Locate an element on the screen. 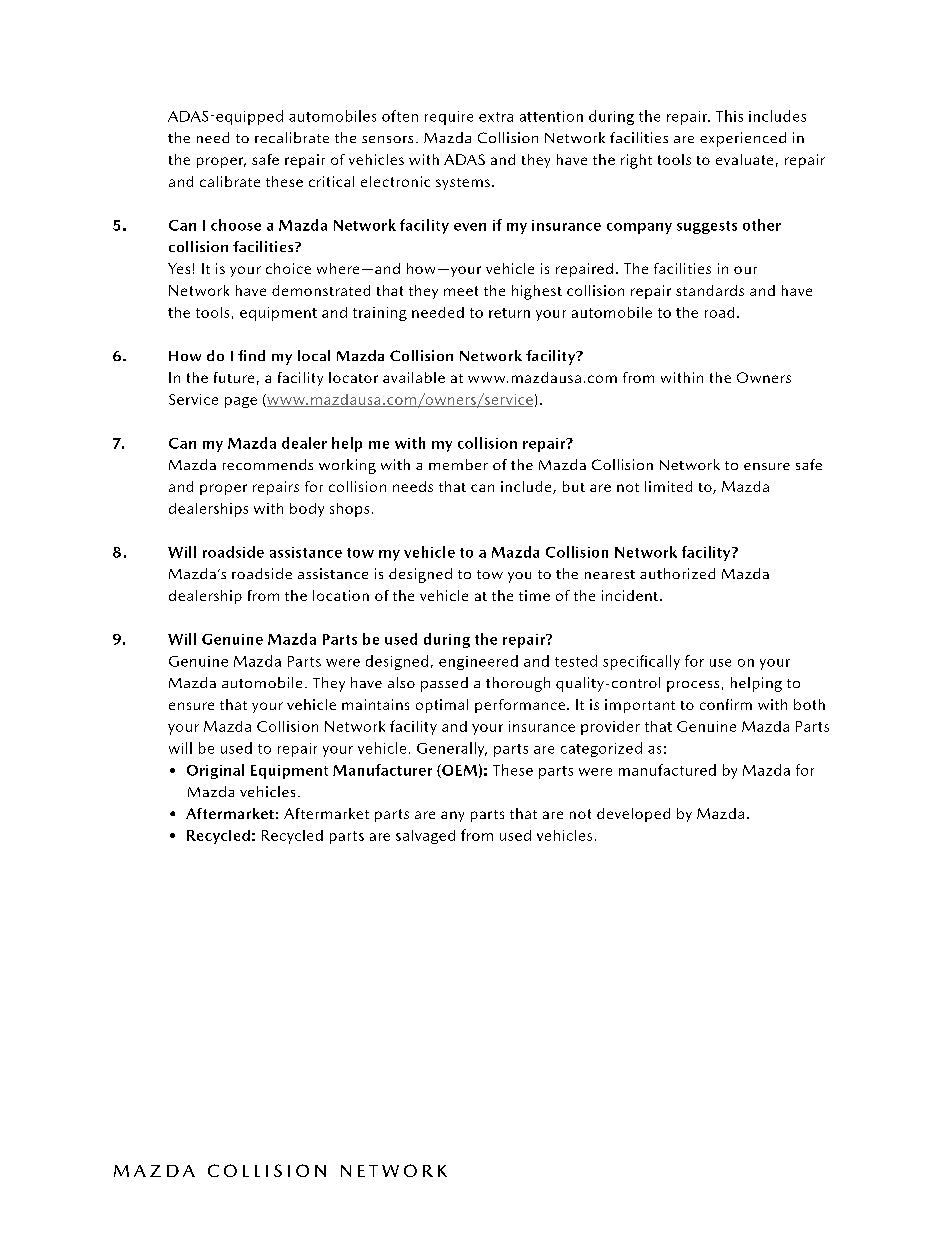  find is located at coordinates (251, 355).
